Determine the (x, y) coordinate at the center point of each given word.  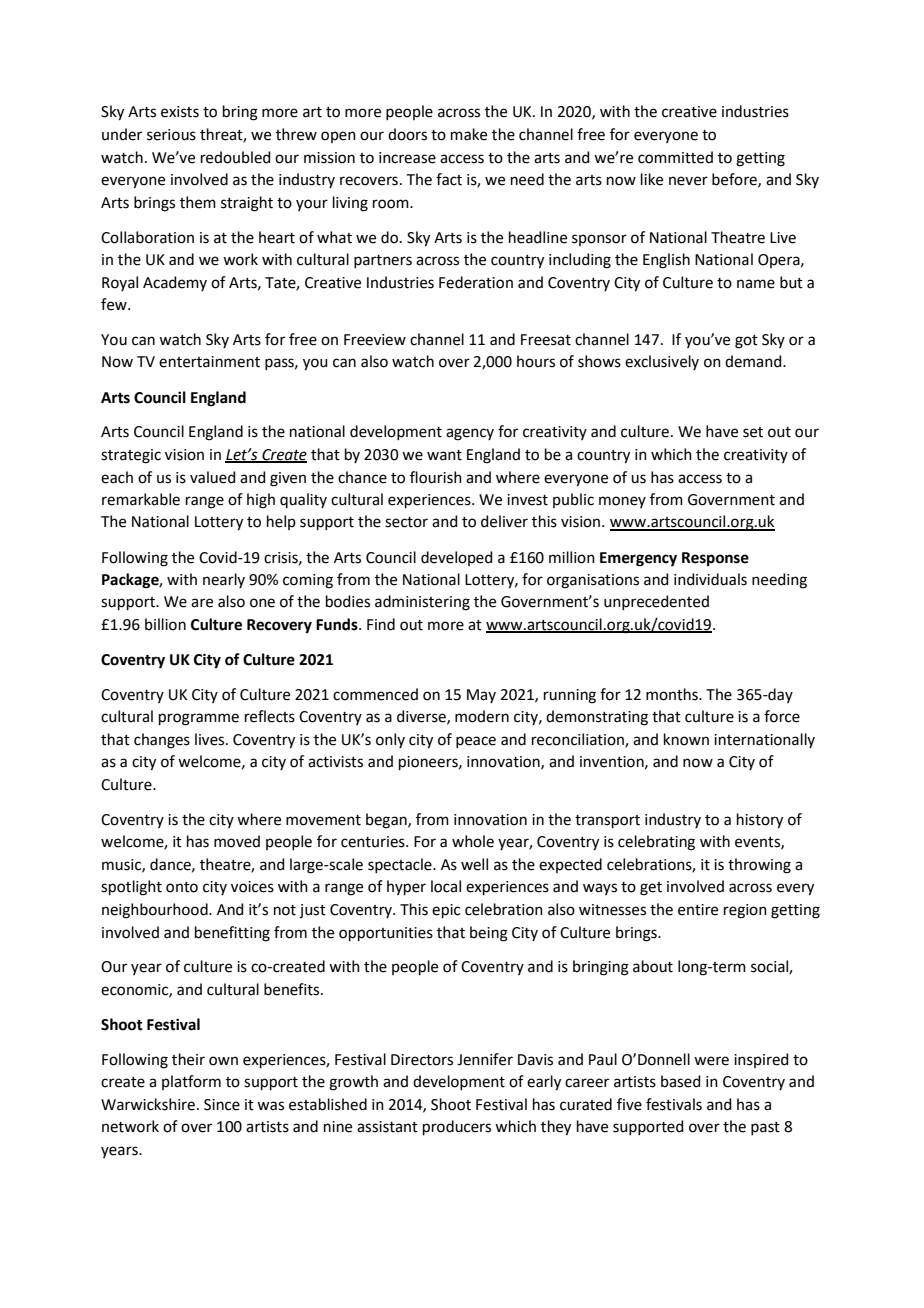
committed (675, 157)
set (753, 432)
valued (213, 477)
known (686, 739)
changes (162, 741)
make (469, 134)
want (444, 455)
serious (171, 135)
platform (191, 1082)
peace (476, 742)
